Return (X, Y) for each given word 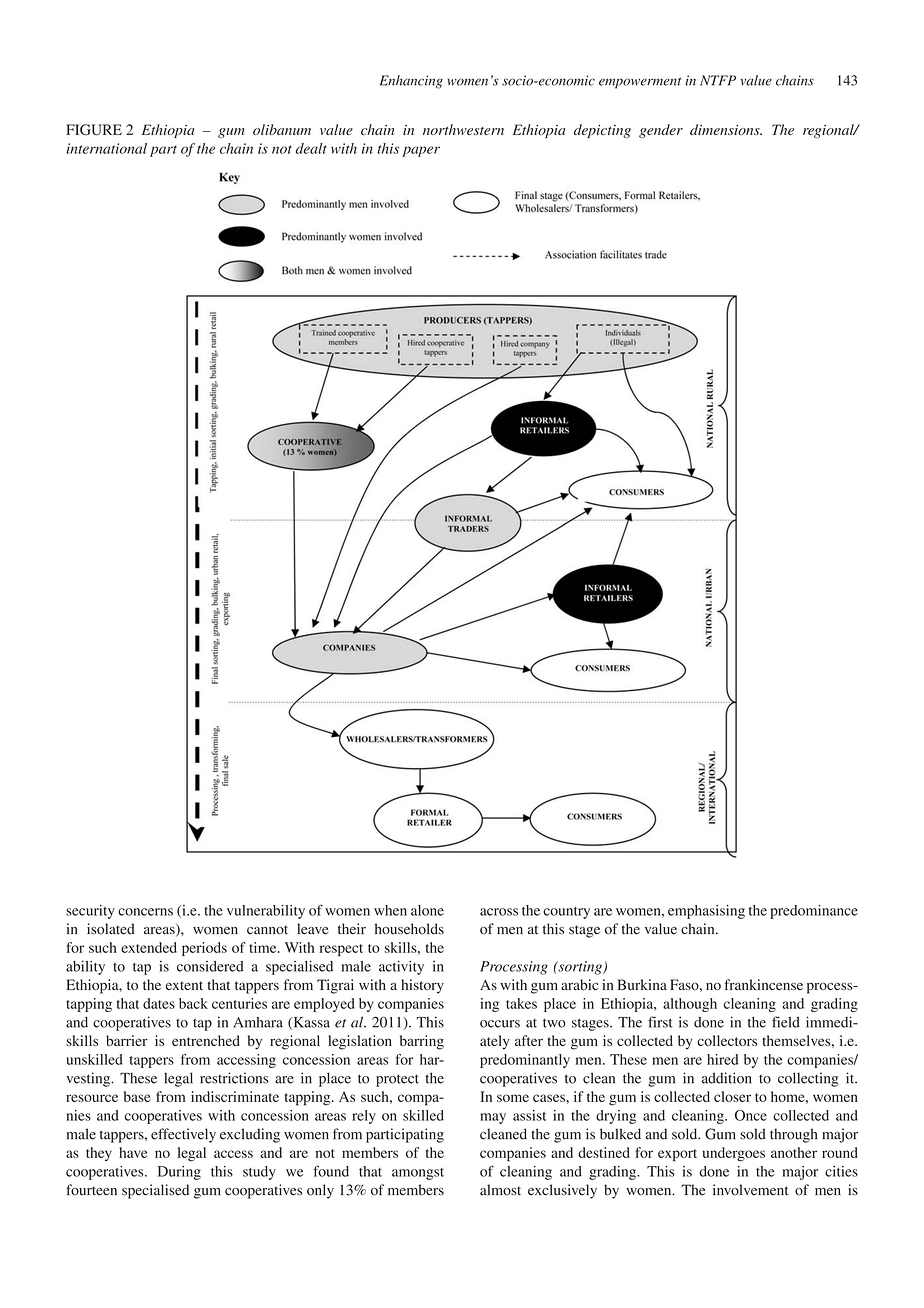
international (106, 148)
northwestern (463, 129)
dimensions (726, 129)
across (499, 912)
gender (661, 131)
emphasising (706, 912)
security (90, 912)
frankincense (763, 984)
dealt (311, 148)
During (179, 1173)
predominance (814, 912)
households (409, 929)
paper (421, 151)
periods (204, 949)
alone (427, 910)
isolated (111, 929)
